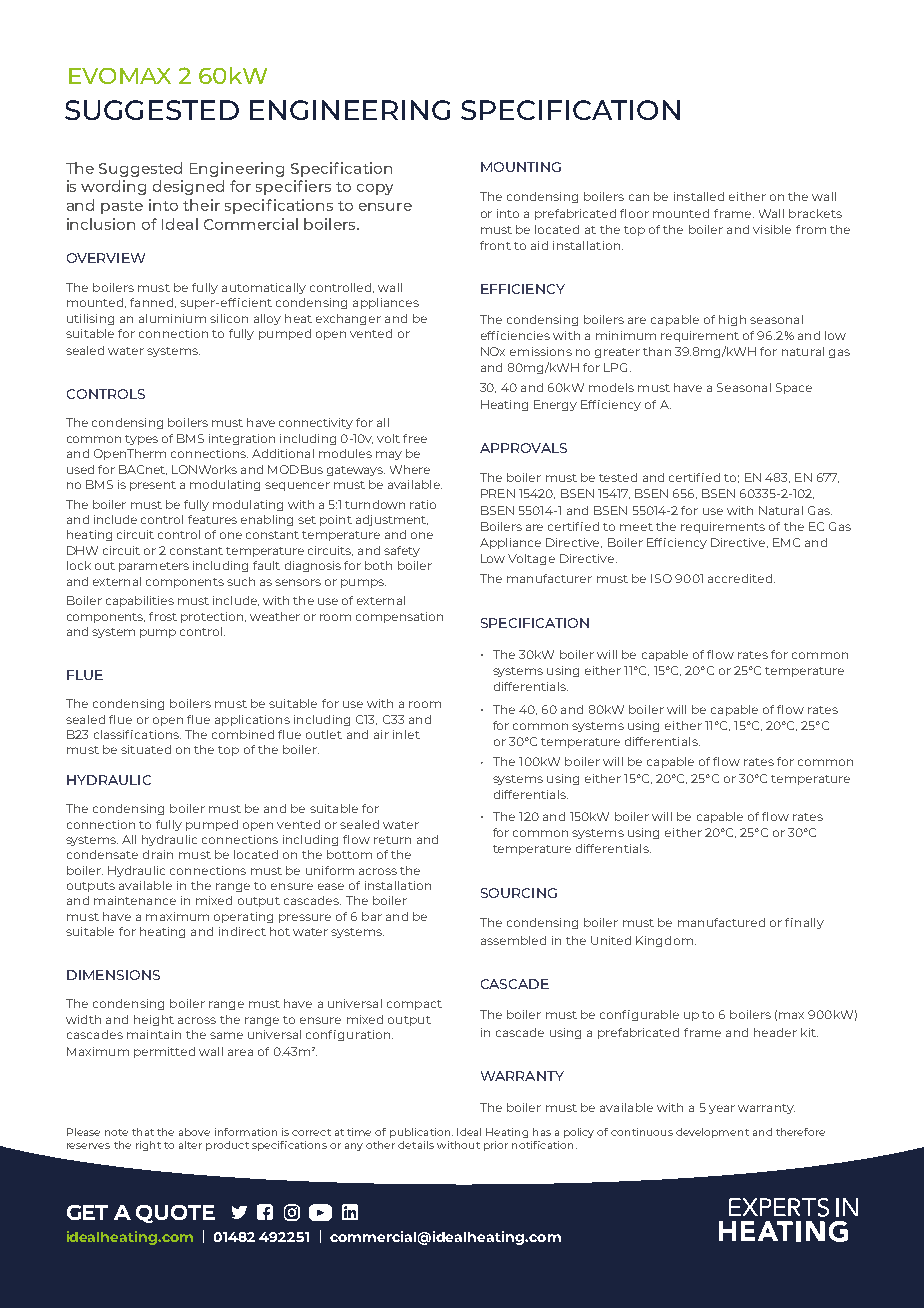 The width and height of the document is (924, 1308). Describe the element at coordinates (375, 189) in the document. I see `copy` at that location.
